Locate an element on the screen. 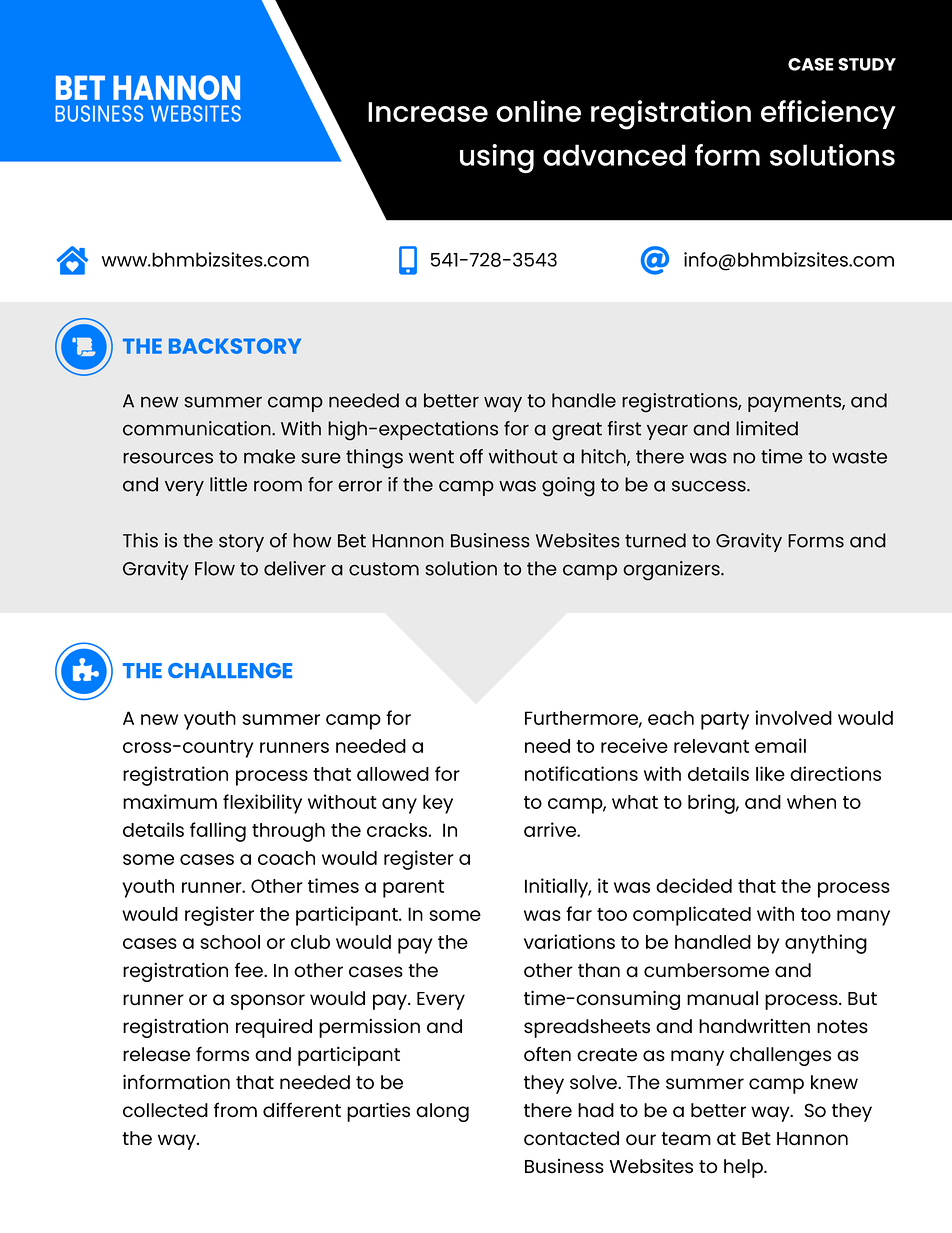  organizers is located at coordinates (672, 571).
